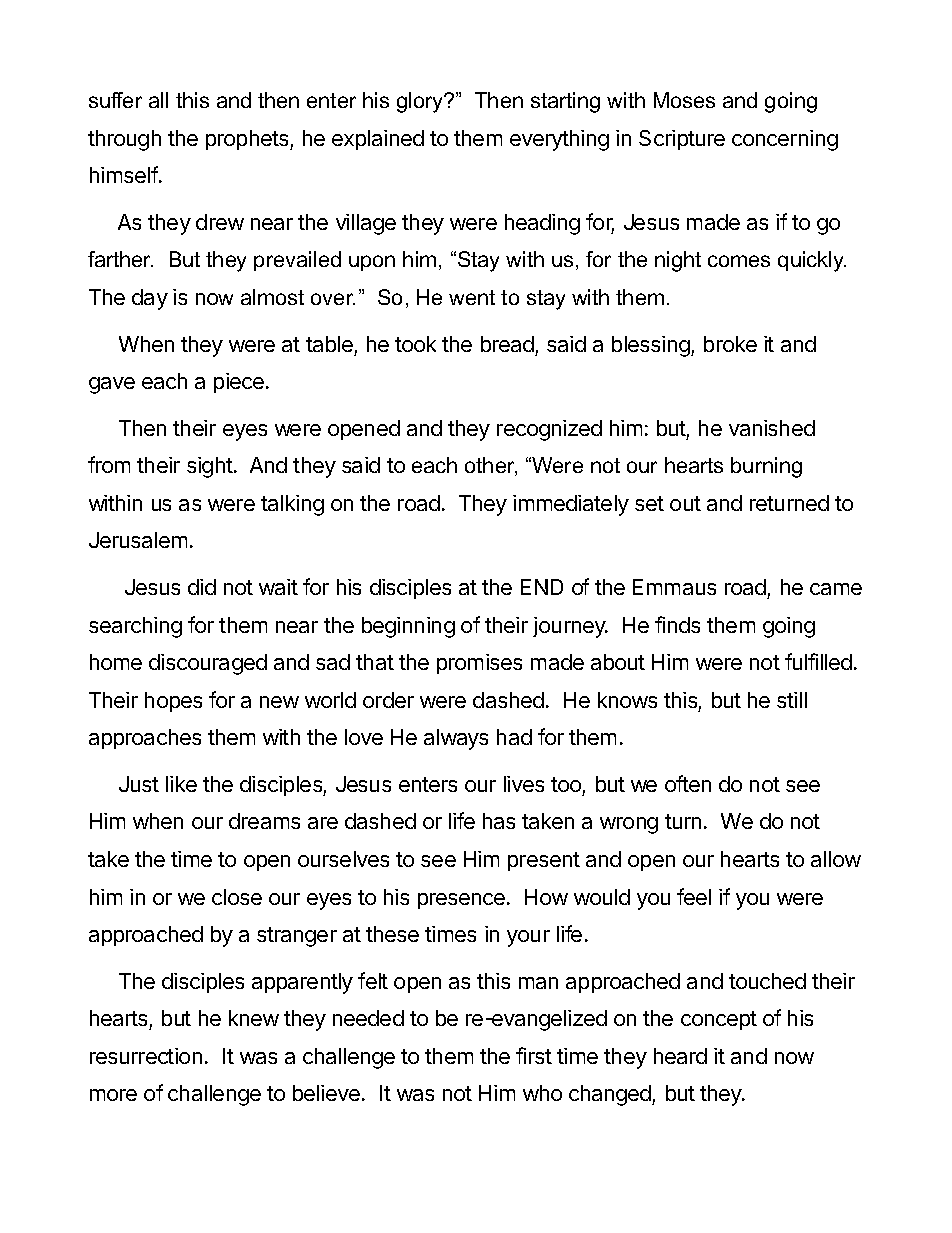  What do you see at coordinates (559, 140) in the screenshot?
I see `everything` at bounding box center [559, 140].
